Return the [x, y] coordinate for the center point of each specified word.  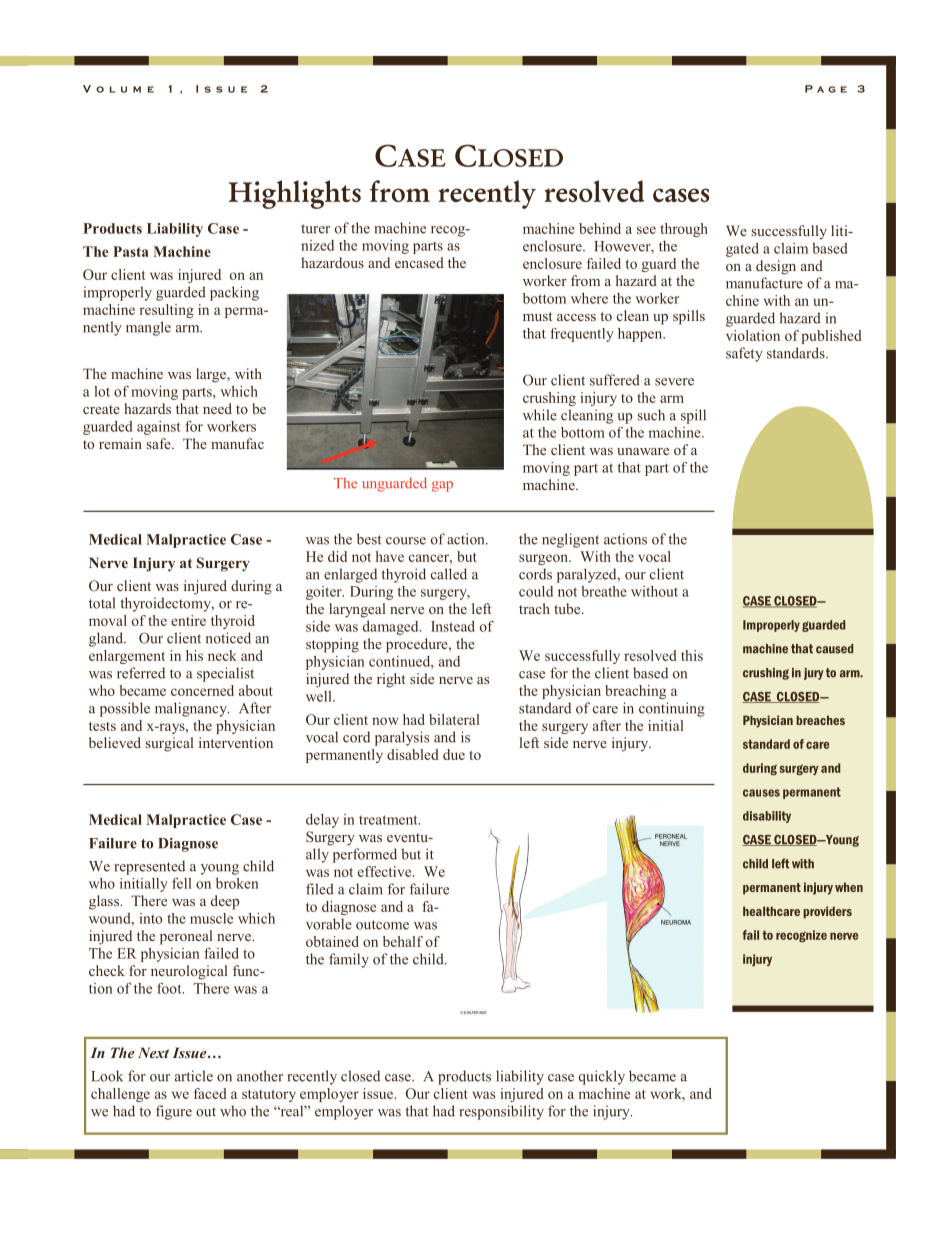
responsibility [502, 1112]
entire [188, 620]
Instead [453, 626]
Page [826, 89]
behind [600, 228]
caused [834, 649]
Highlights [295, 194]
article [194, 1076]
